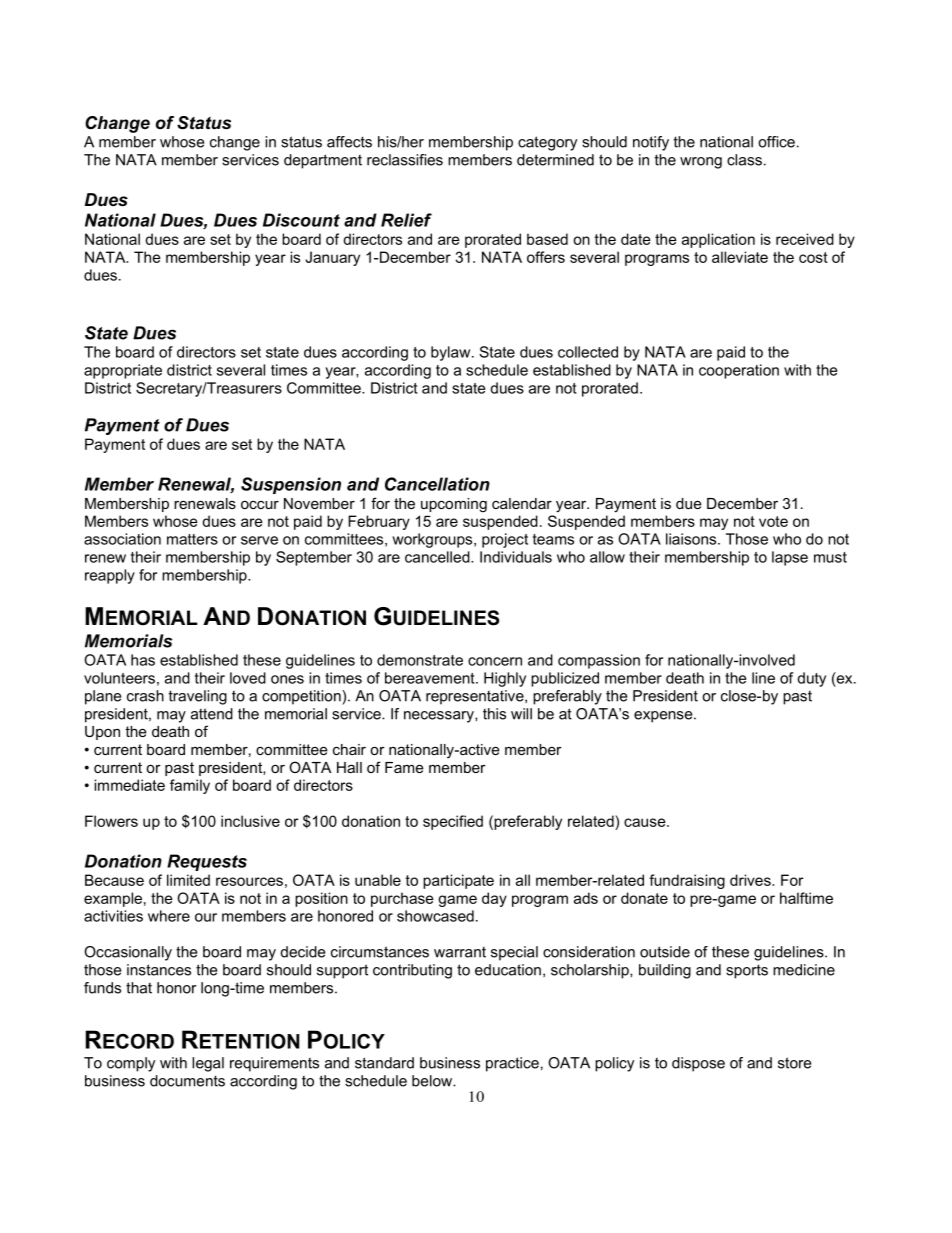  I want to click on occur, so click(260, 505).
